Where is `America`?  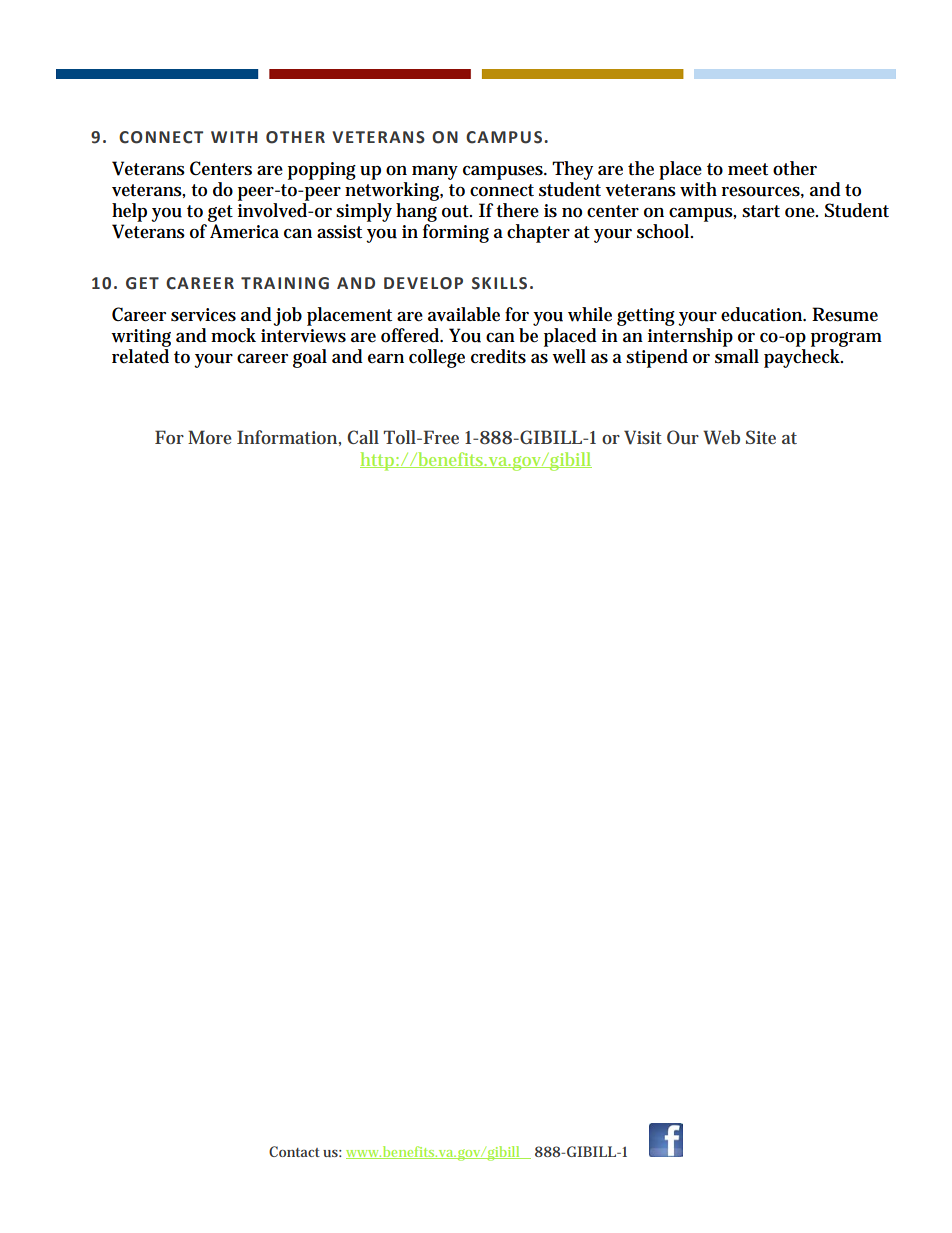 America is located at coordinates (244, 231).
